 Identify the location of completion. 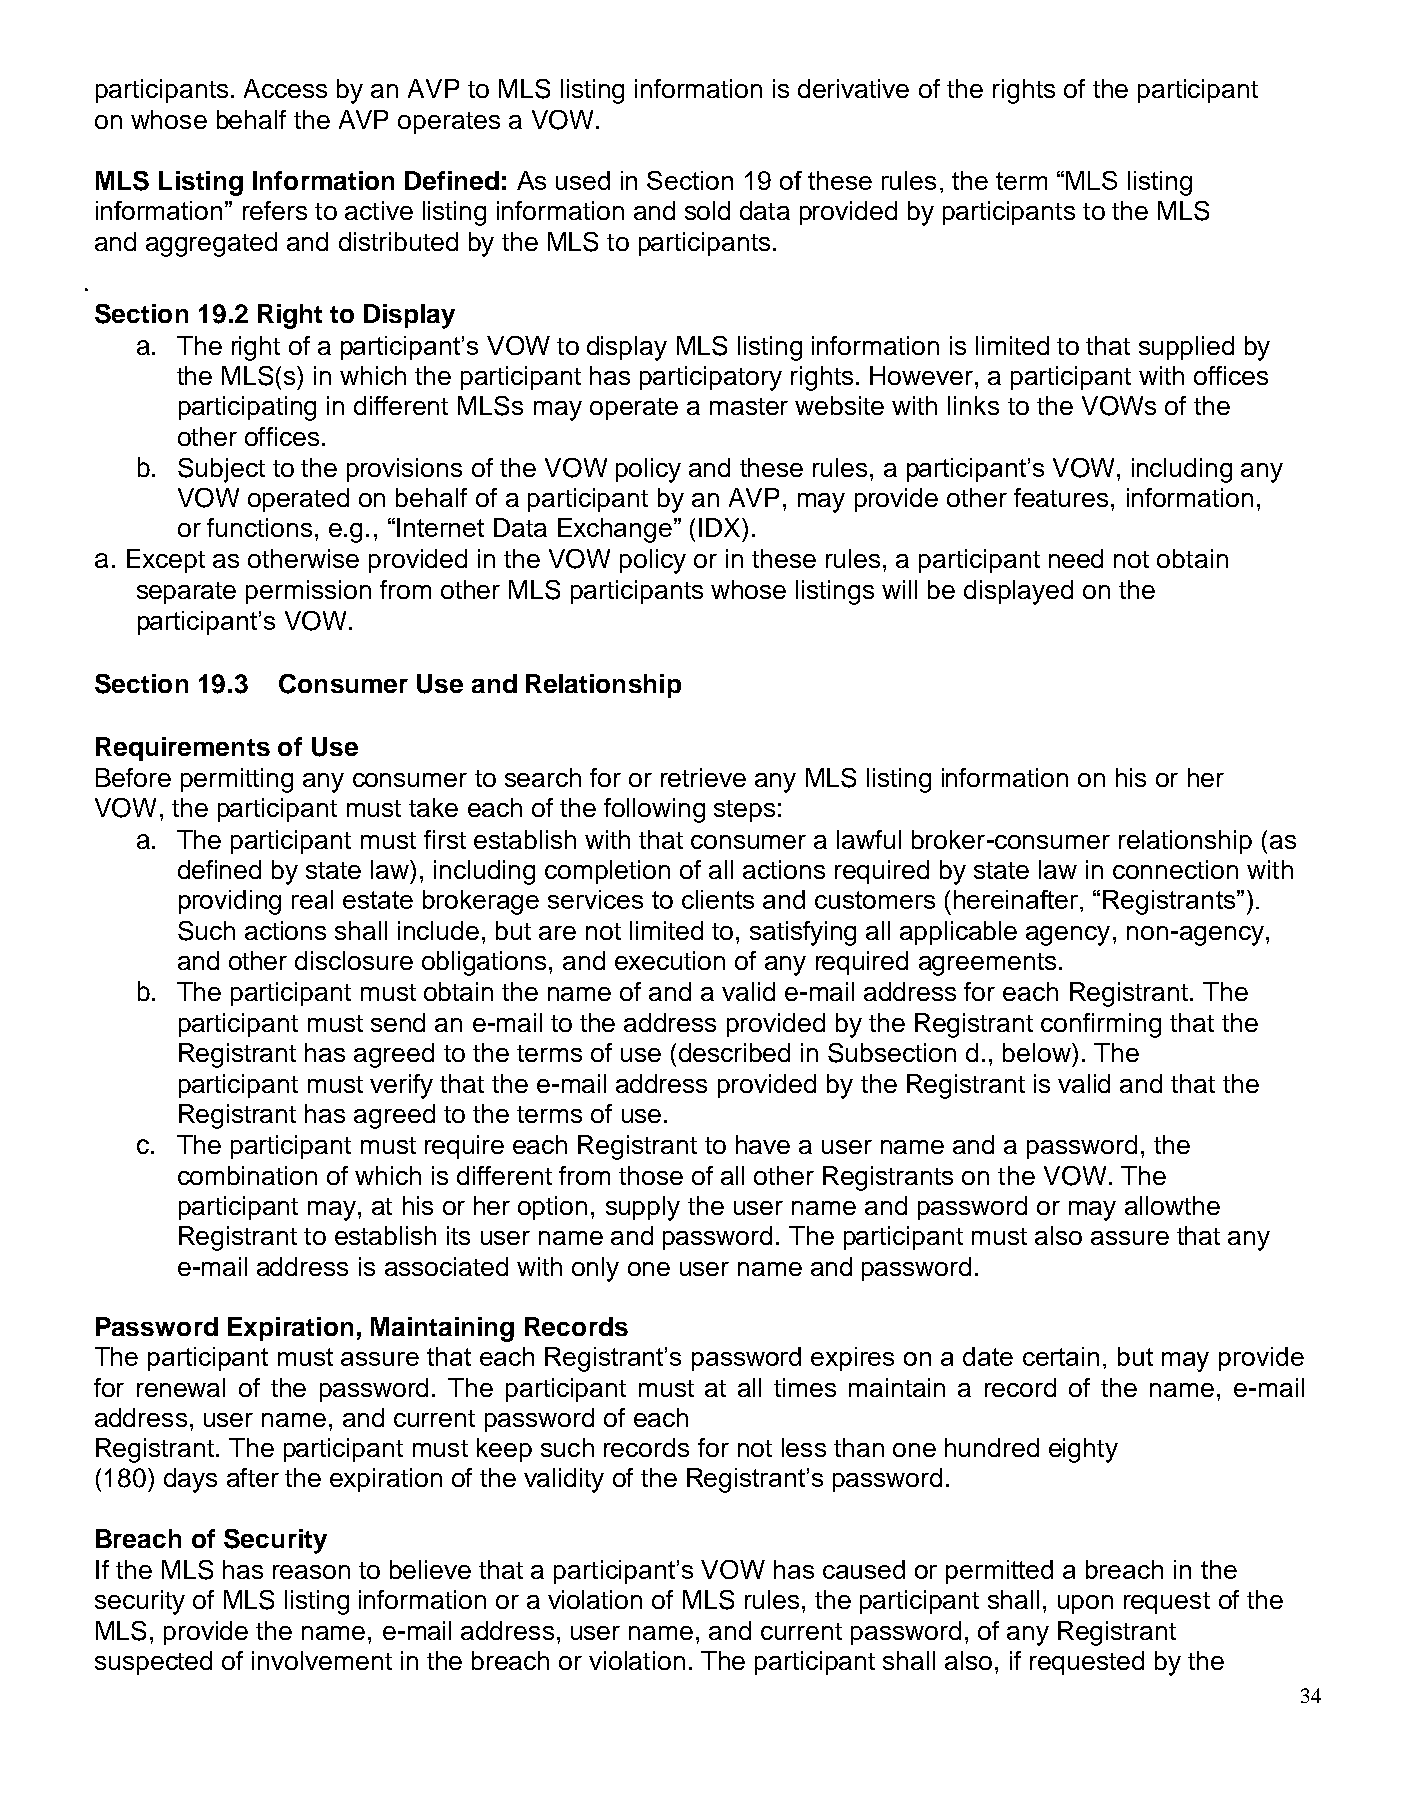
(607, 872).
